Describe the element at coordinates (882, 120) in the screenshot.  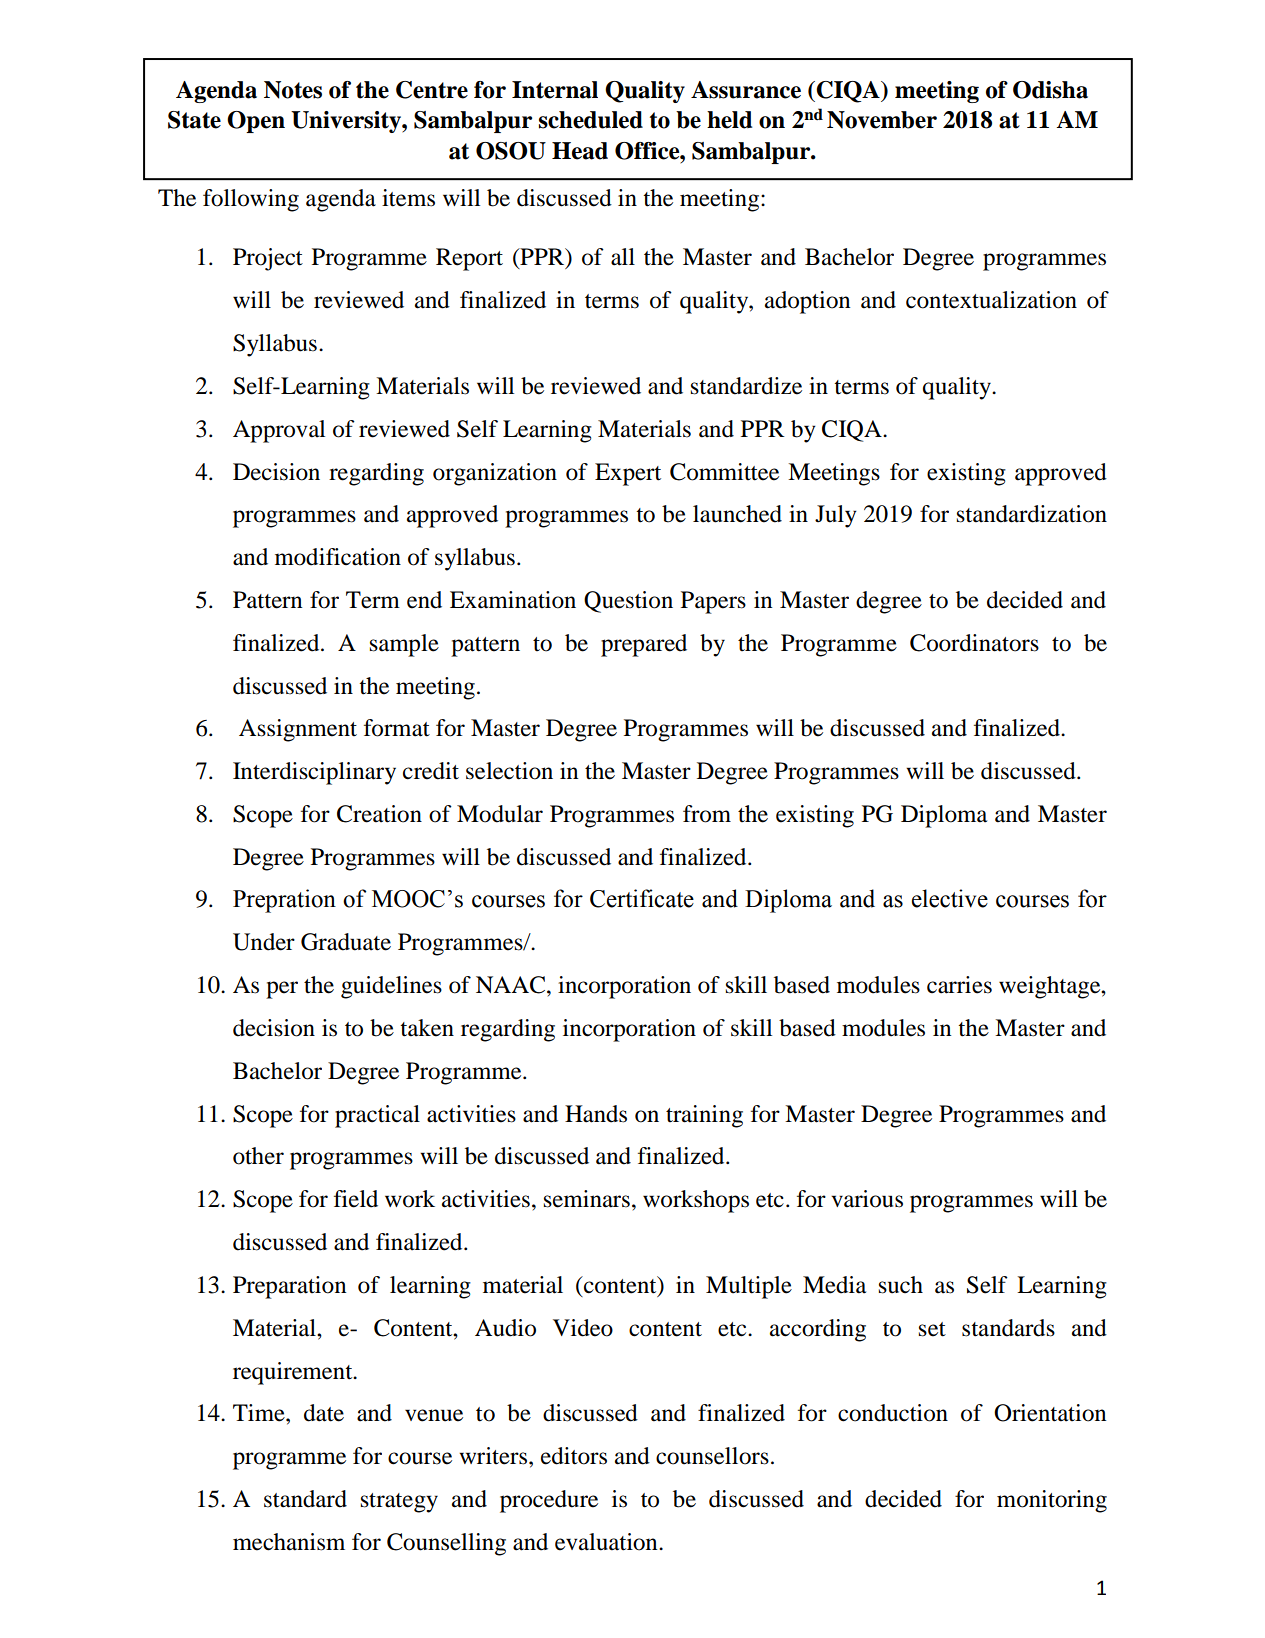
I see `November` at that location.
